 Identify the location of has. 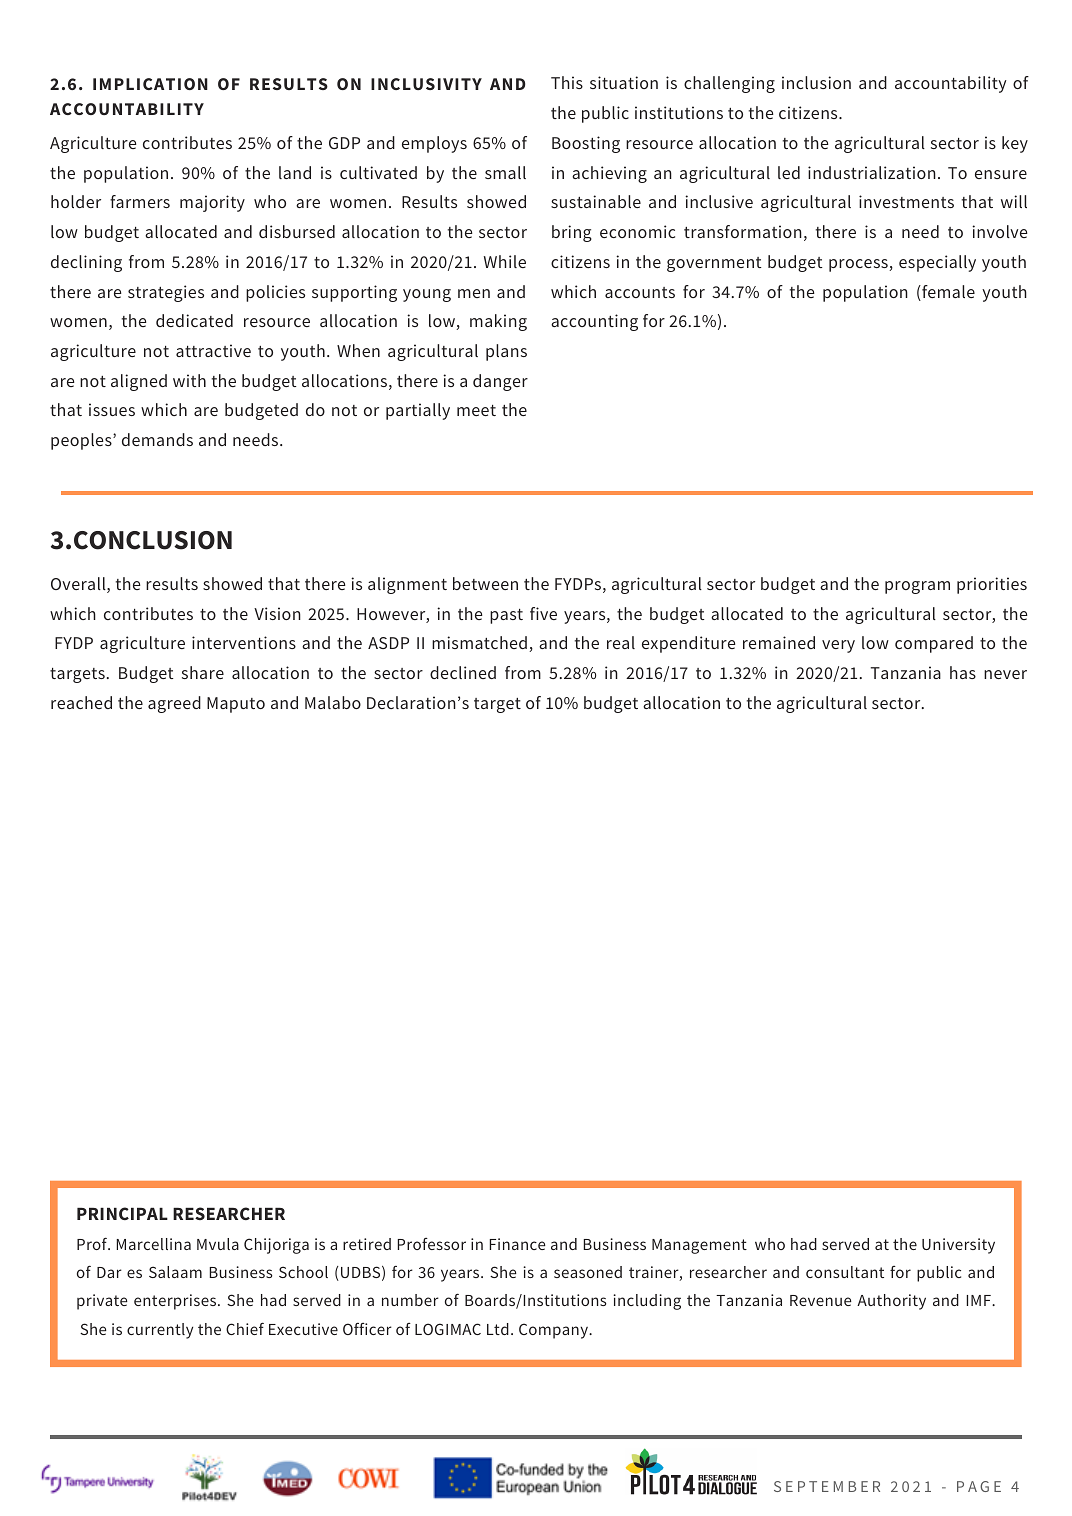
(963, 672).
